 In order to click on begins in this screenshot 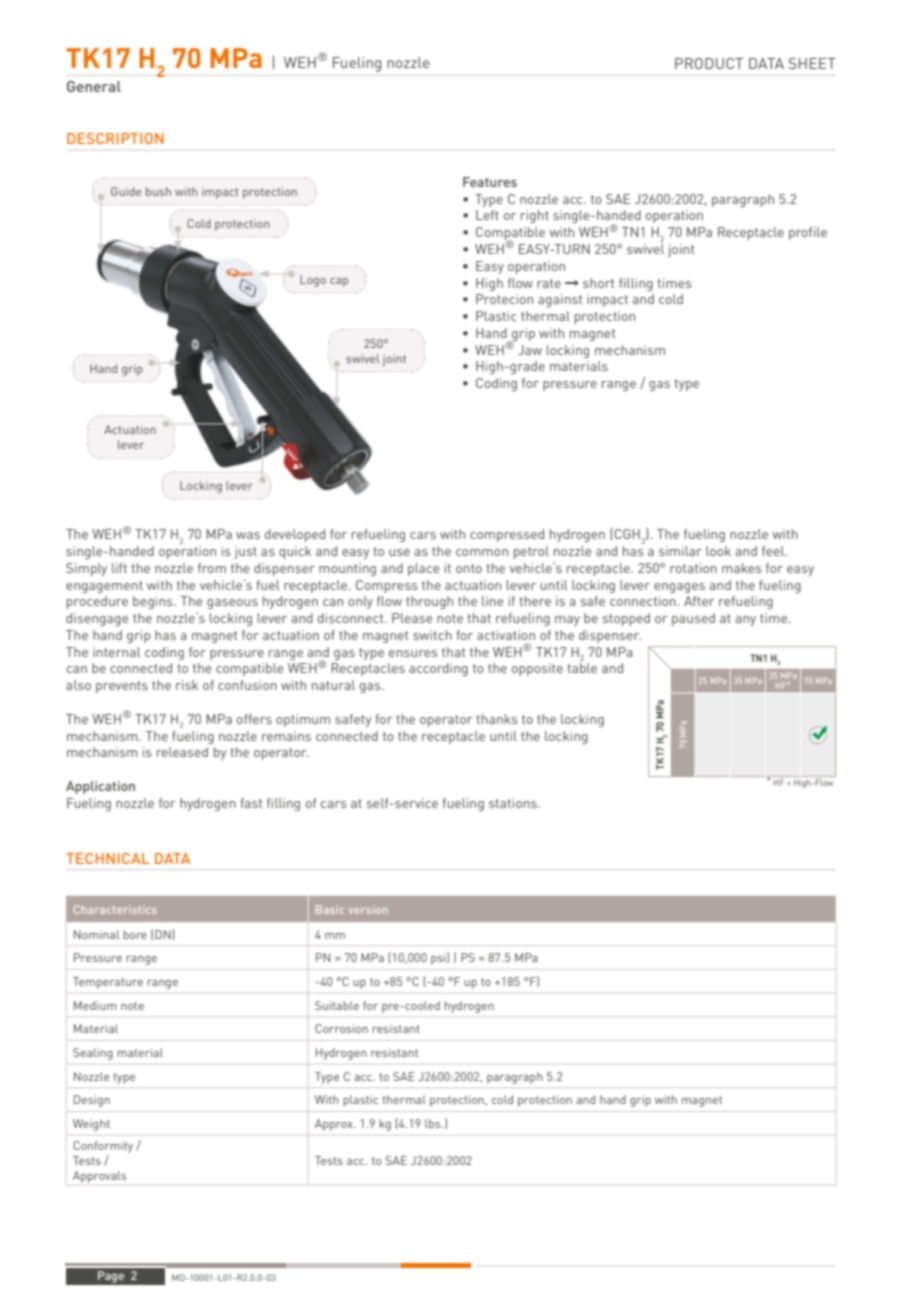, I will do `click(154, 602)`.
